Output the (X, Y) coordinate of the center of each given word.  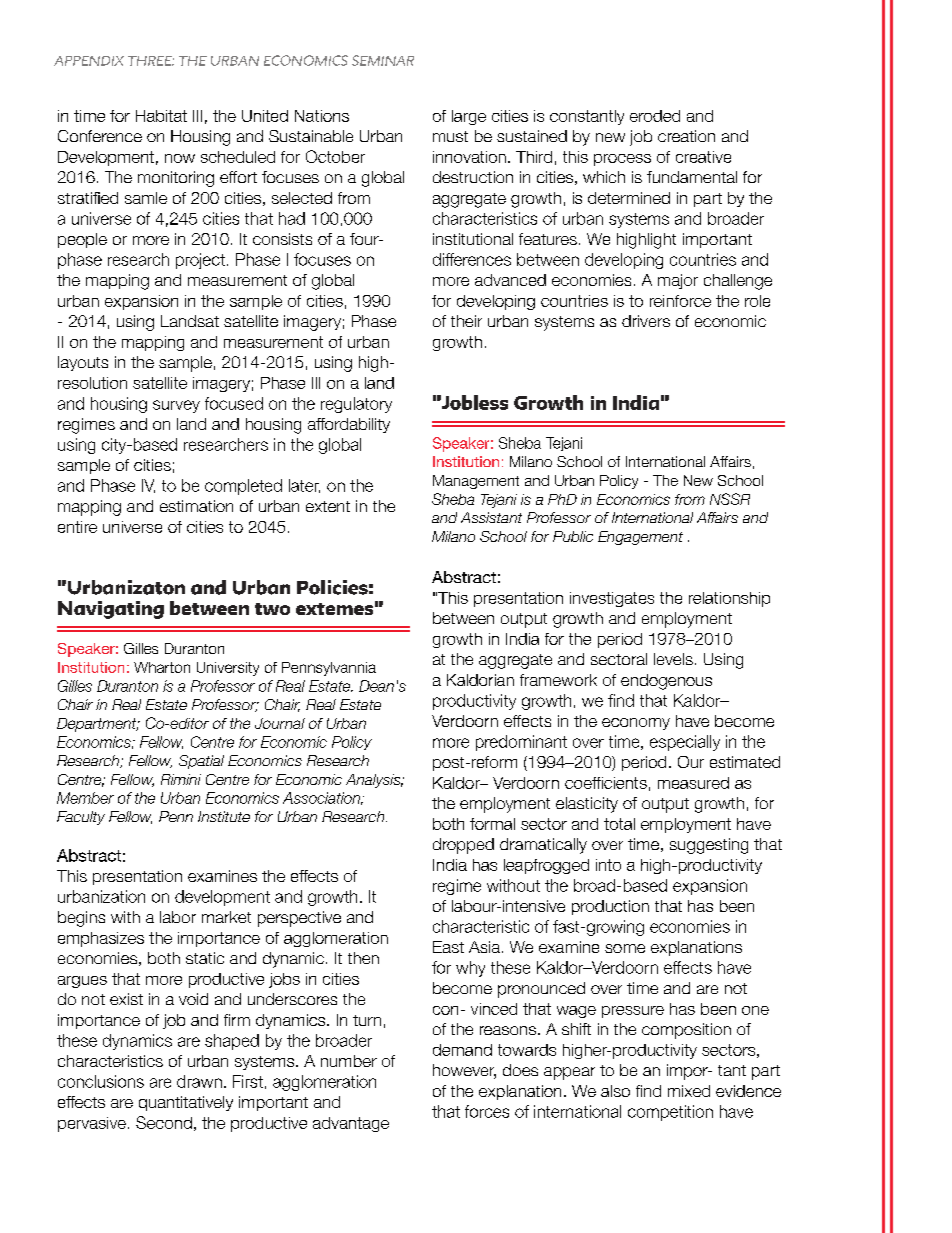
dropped (463, 846)
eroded (655, 116)
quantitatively (186, 1103)
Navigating (111, 610)
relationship (729, 599)
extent (328, 506)
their (466, 321)
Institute (224, 816)
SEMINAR (383, 60)
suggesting (709, 846)
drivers (646, 321)
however (464, 1071)
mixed (689, 1091)
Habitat (161, 116)
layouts (83, 363)
